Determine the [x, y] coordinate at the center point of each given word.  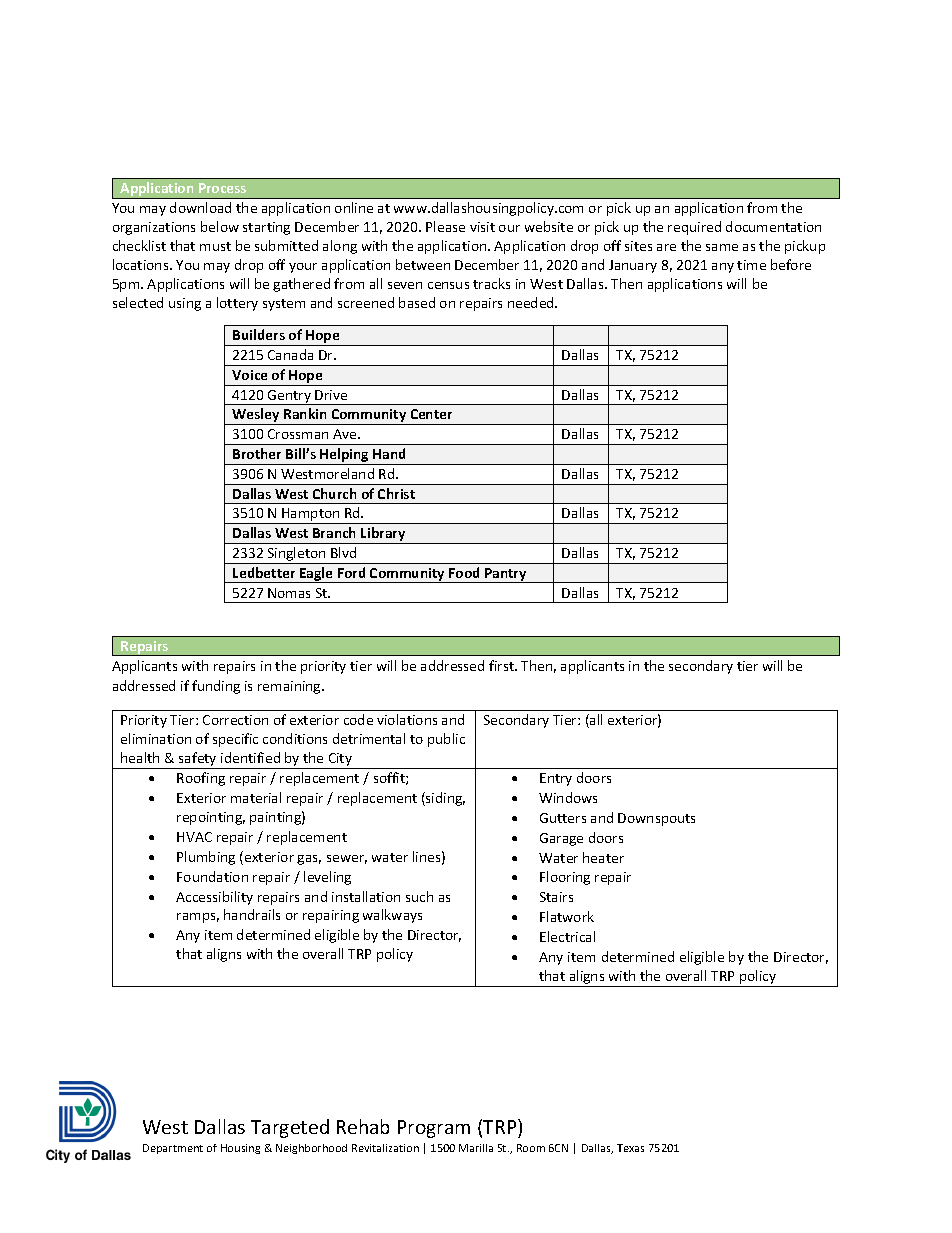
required [694, 228]
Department [173, 1149]
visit [482, 227]
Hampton [311, 516]
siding [444, 799]
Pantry [506, 575]
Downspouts [656, 819]
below [220, 226]
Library [383, 535]
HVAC [194, 837]
